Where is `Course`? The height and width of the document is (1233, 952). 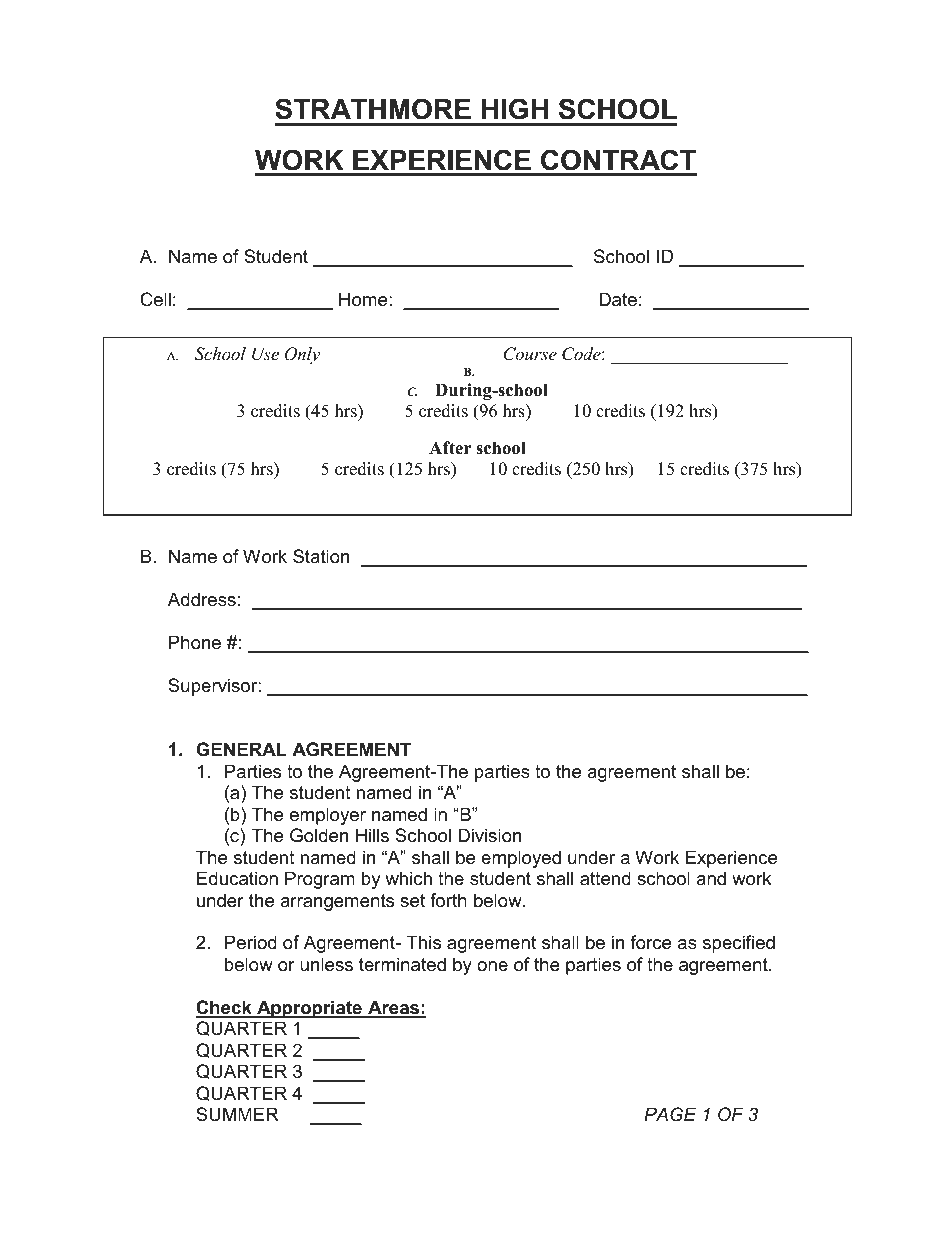 Course is located at coordinates (530, 354).
